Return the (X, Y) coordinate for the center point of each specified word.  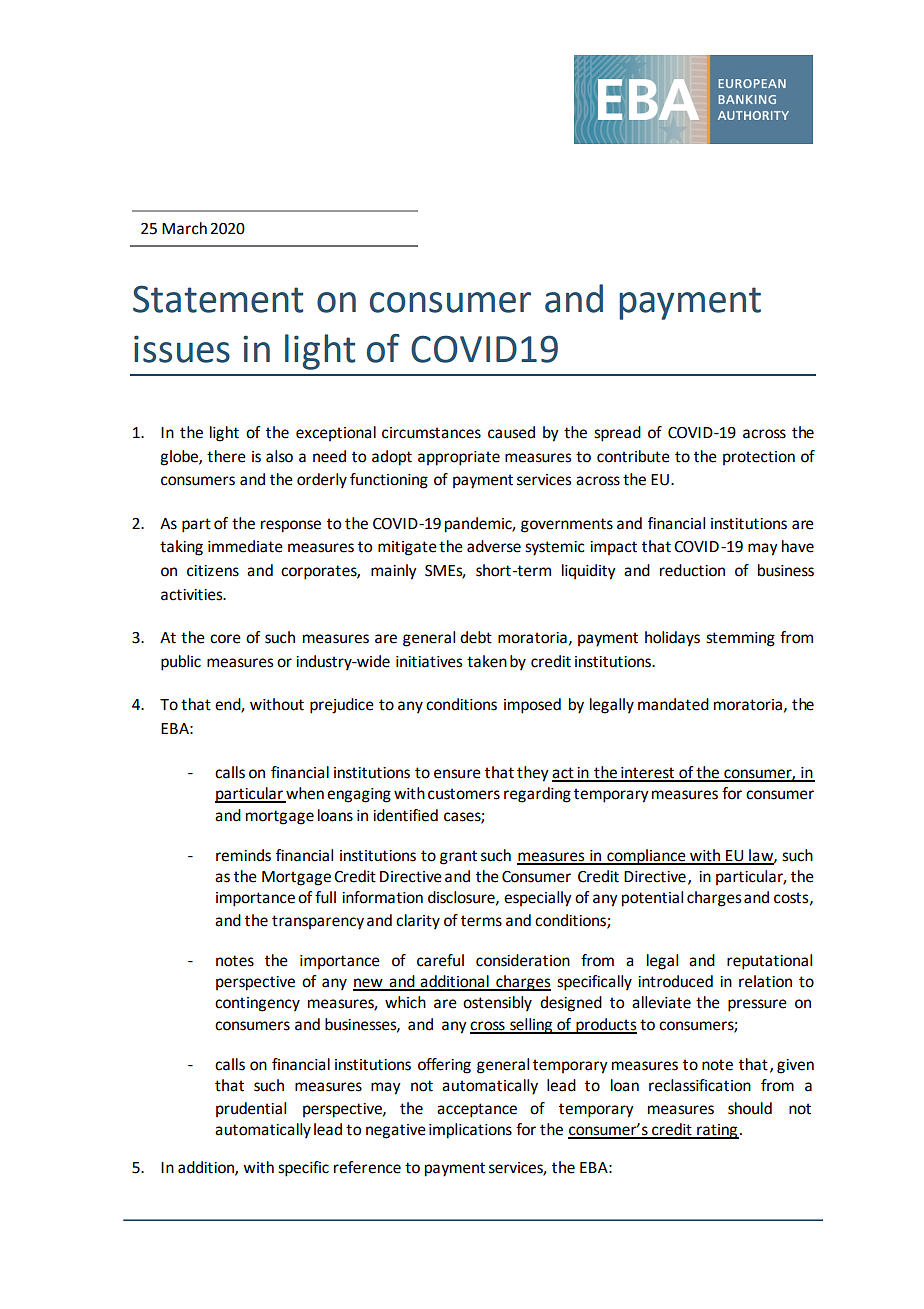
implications (470, 1131)
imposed (532, 706)
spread (617, 434)
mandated (673, 704)
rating (717, 1131)
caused (511, 432)
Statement (218, 299)
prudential (251, 1109)
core (225, 639)
